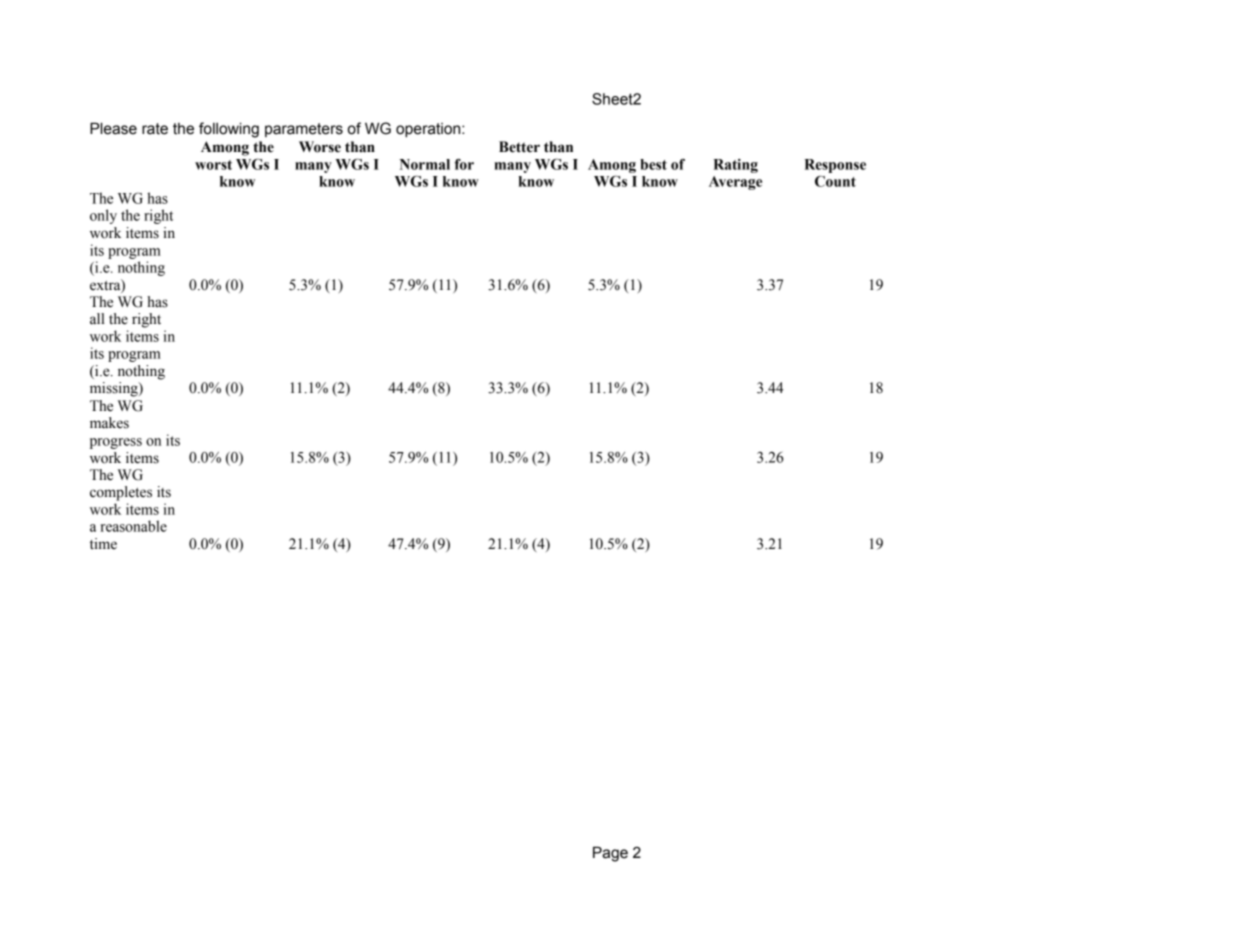  Describe the element at coordinates (735, 183) in the image. I see `Average` at that location.
